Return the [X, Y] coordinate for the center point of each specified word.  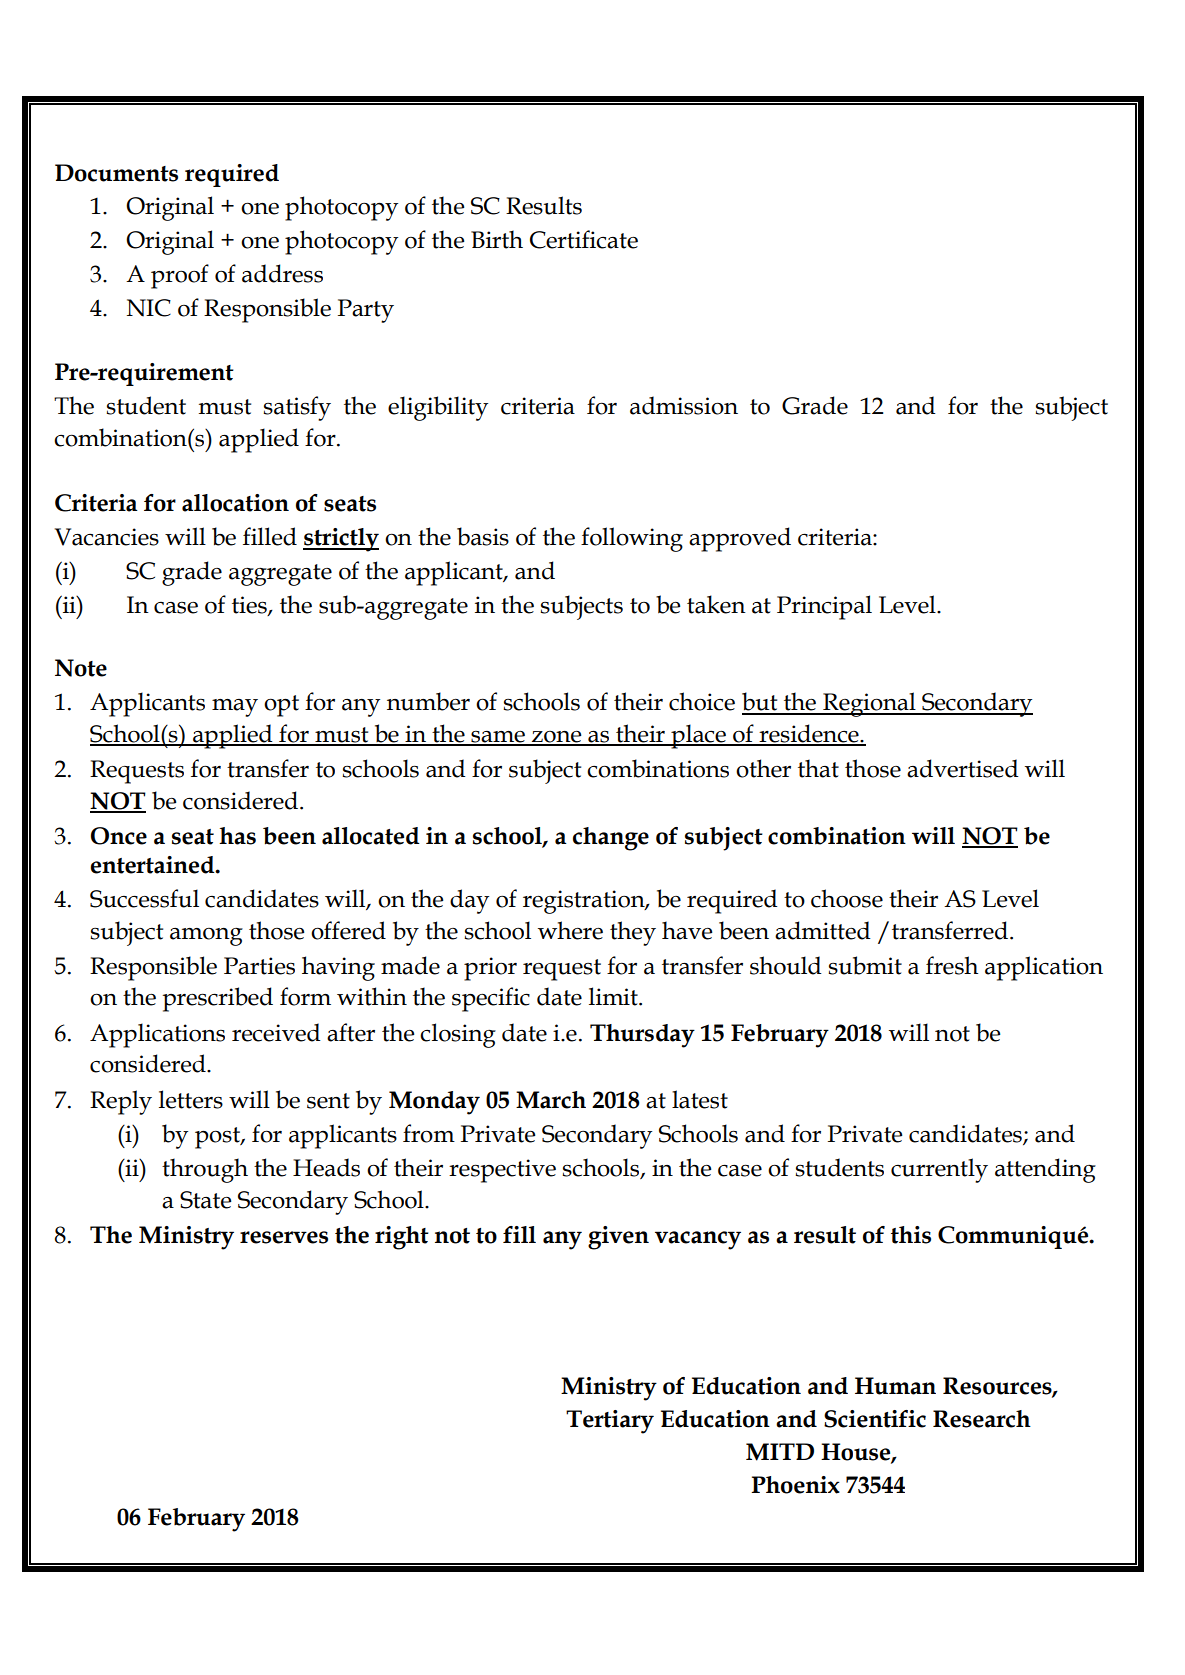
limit [614, 996]
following [632, 539]
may [235, 708]
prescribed [218, 999]
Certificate [584, 239]
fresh [952, 965]
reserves [284, 1237]
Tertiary [610, 1422]
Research [982, 1419]
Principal [824, 607]
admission [684, 405]
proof [180, 276]
